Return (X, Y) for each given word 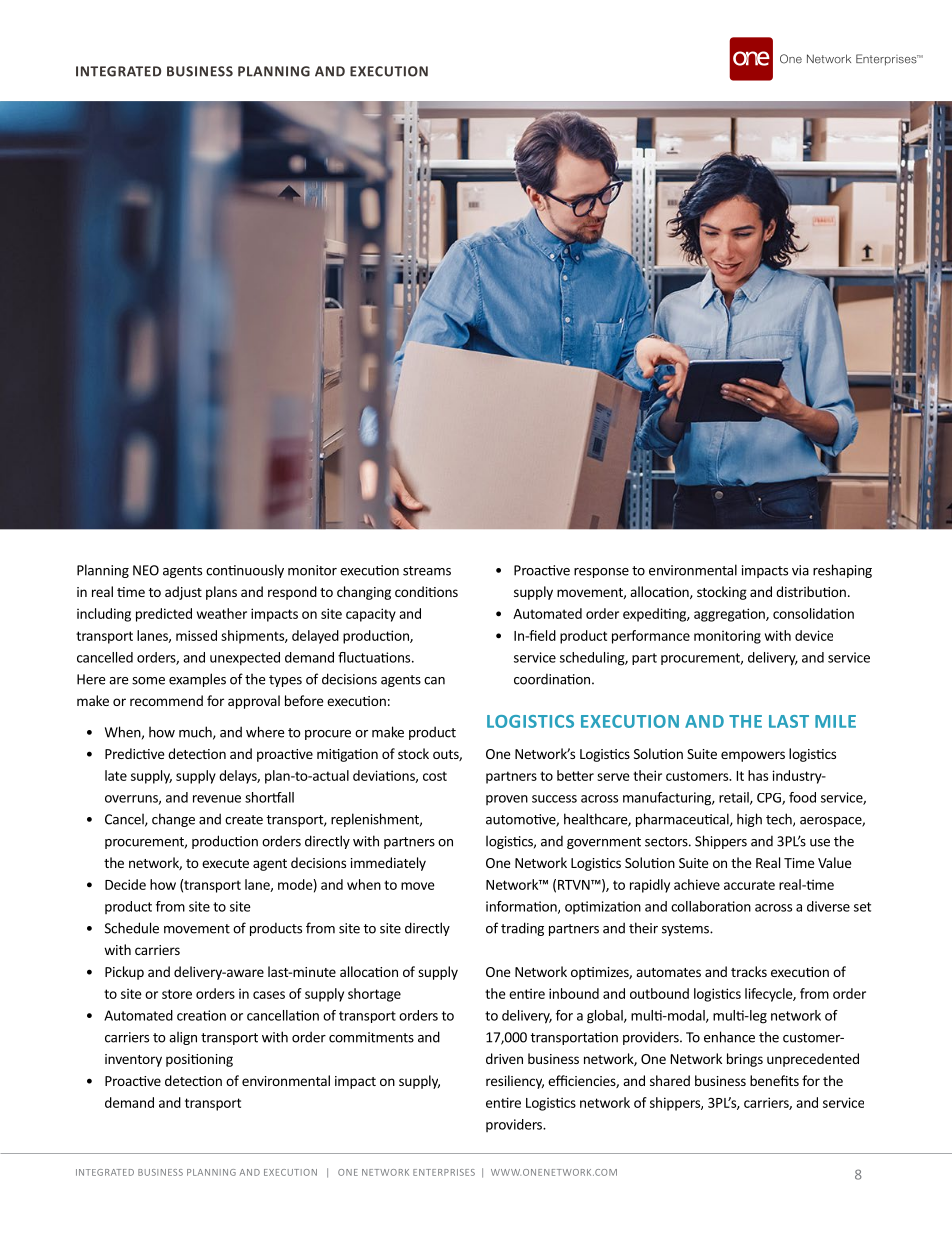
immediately (388, 864)
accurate (749, 885)
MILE (835, 721)
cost (435, 776)
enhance (729, 1037)
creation (201, 1015)
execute (225, 863)
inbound (574, 993)
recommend (166, 700)
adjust (183, 593)
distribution (811, 591)
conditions (426, 591)
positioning (199, 1060)
